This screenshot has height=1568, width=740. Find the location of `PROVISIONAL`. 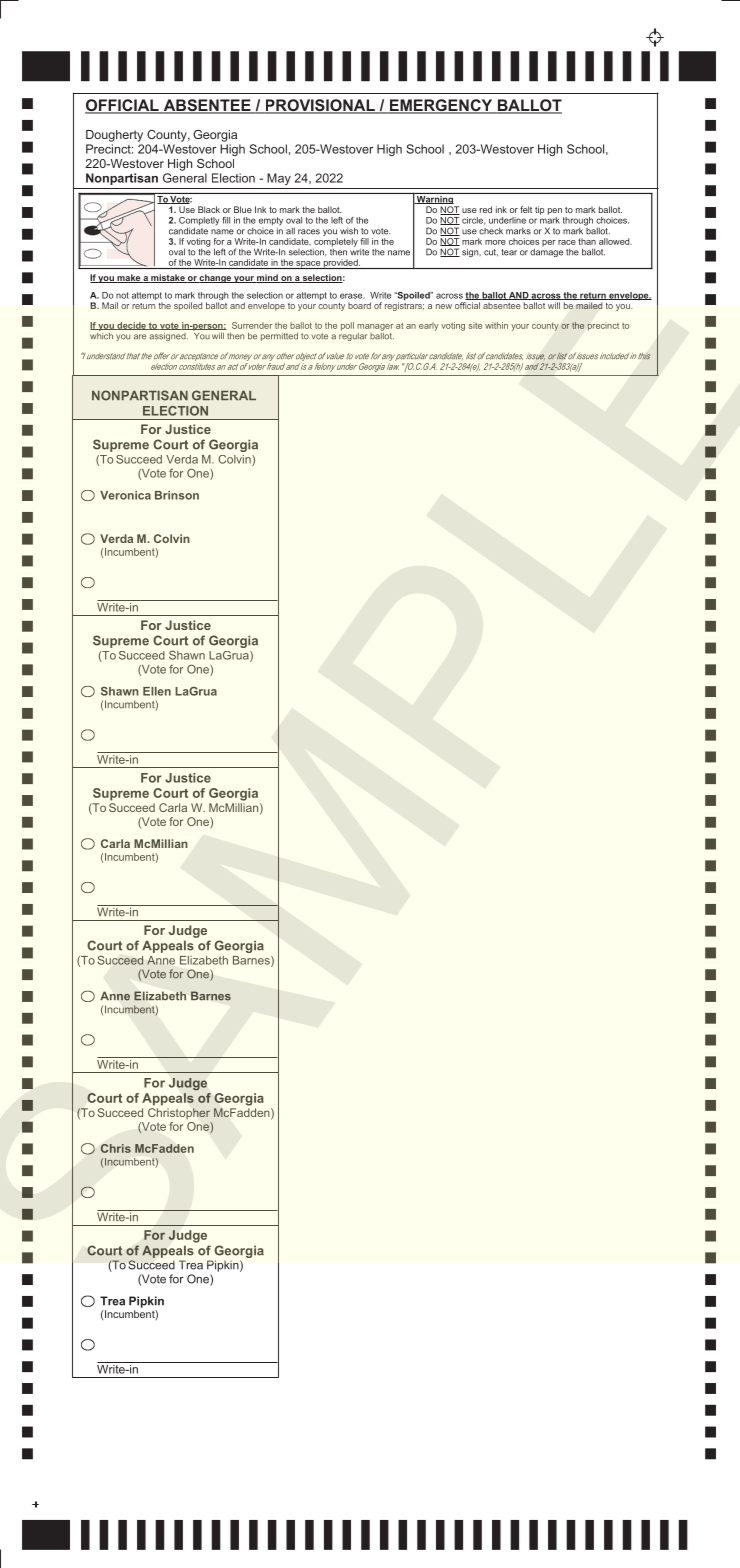

PROVISIONAL is located at coordinates (320, 106).
